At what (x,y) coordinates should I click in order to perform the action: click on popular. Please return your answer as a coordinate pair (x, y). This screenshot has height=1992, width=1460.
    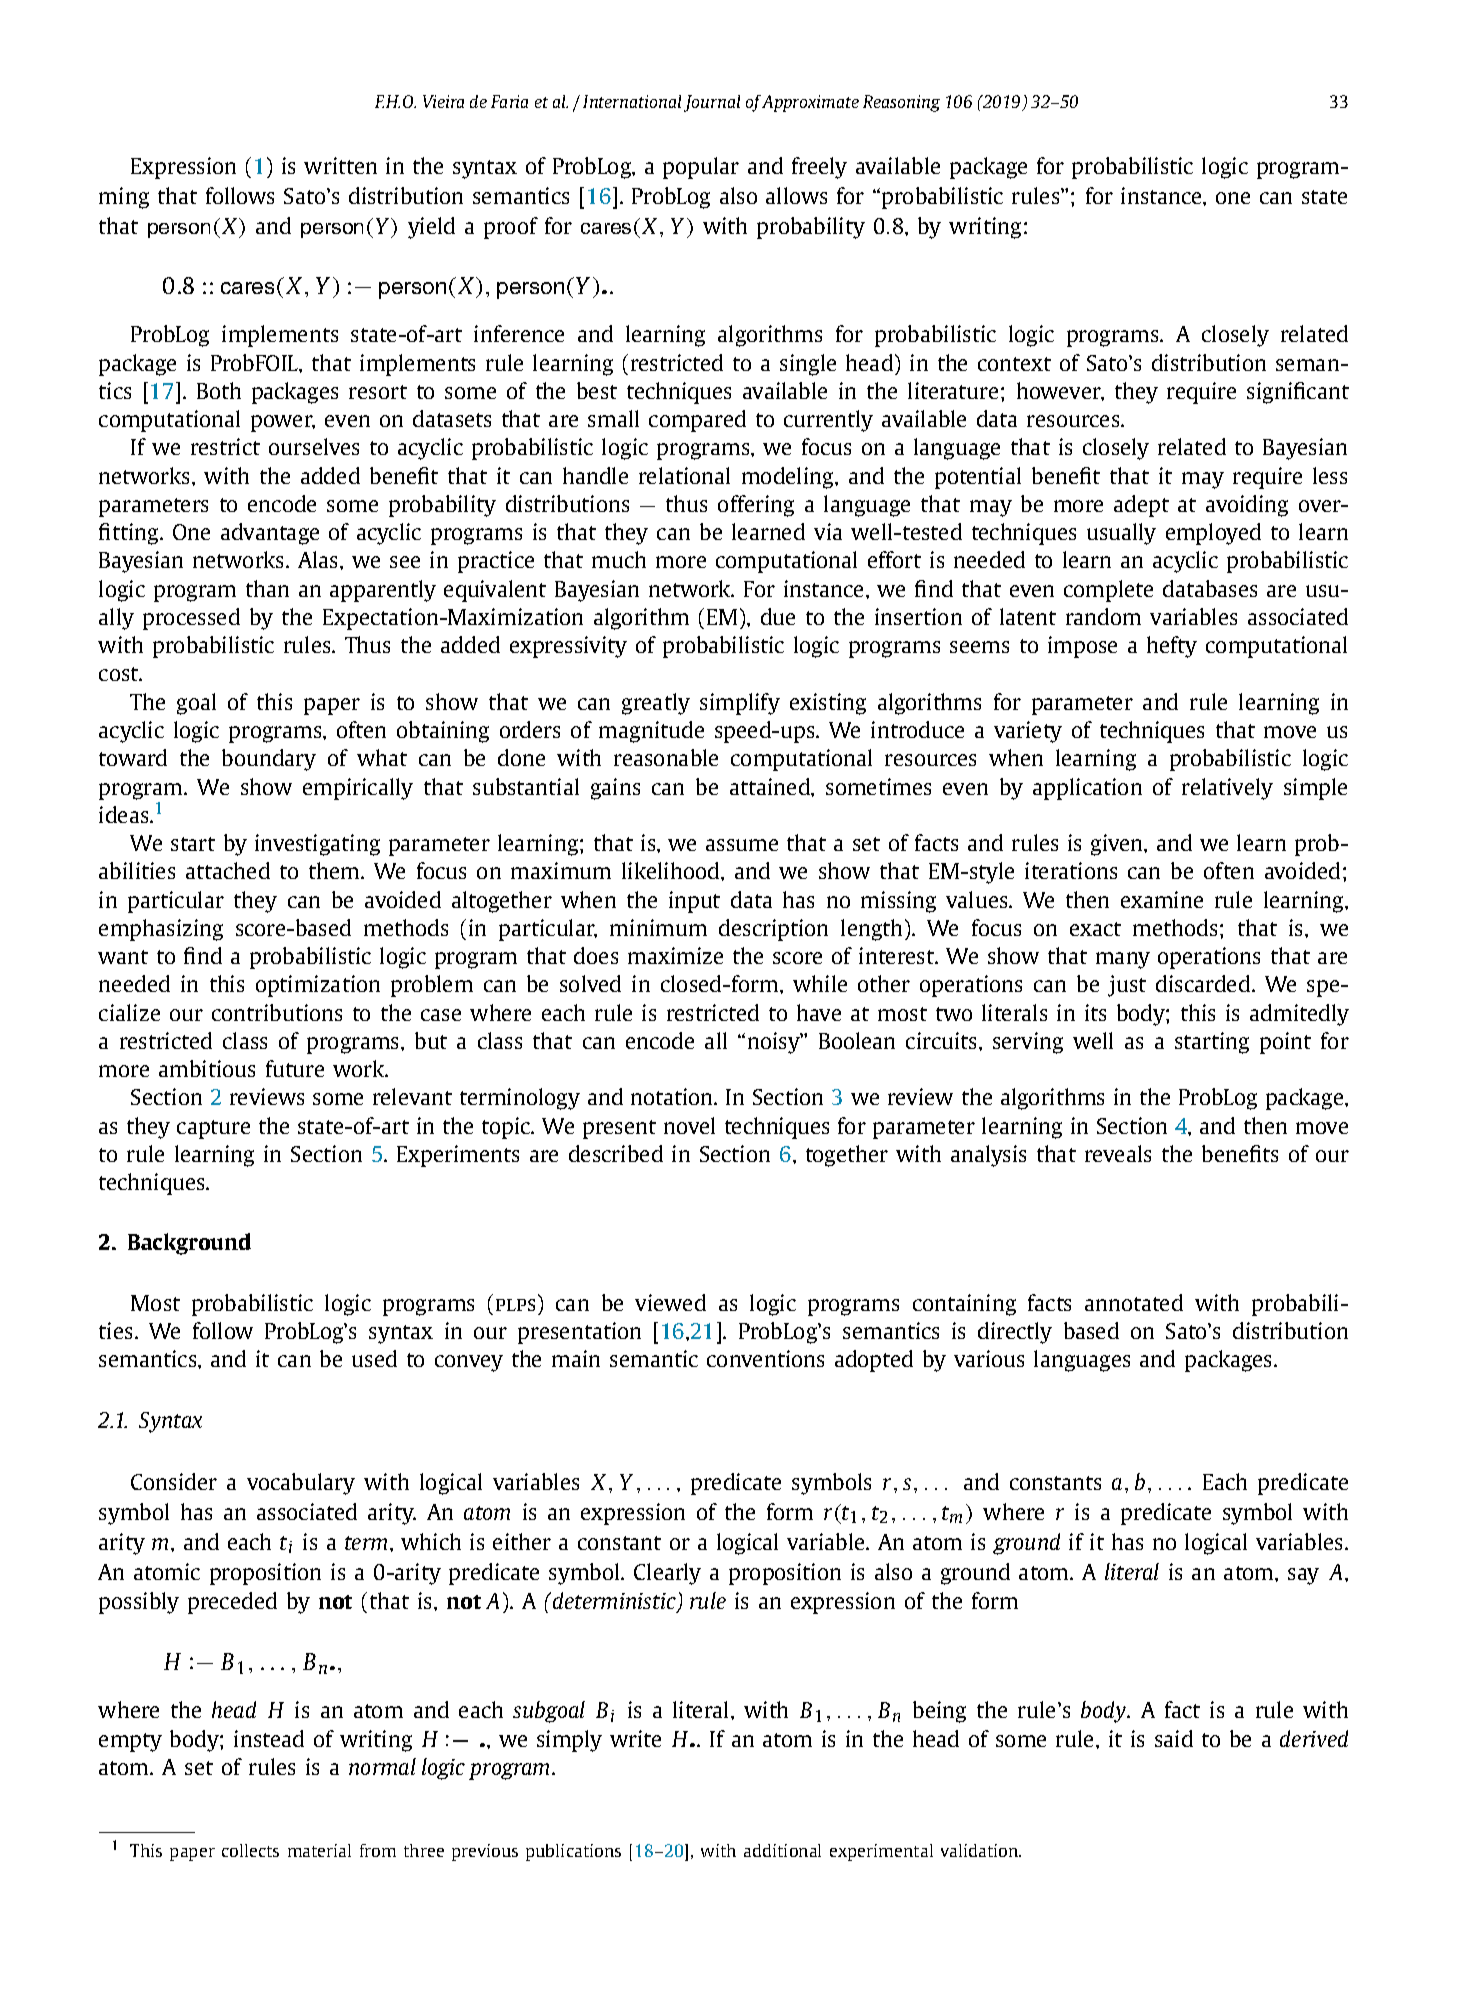
    Looking at the image, I should click on (701, 168).
